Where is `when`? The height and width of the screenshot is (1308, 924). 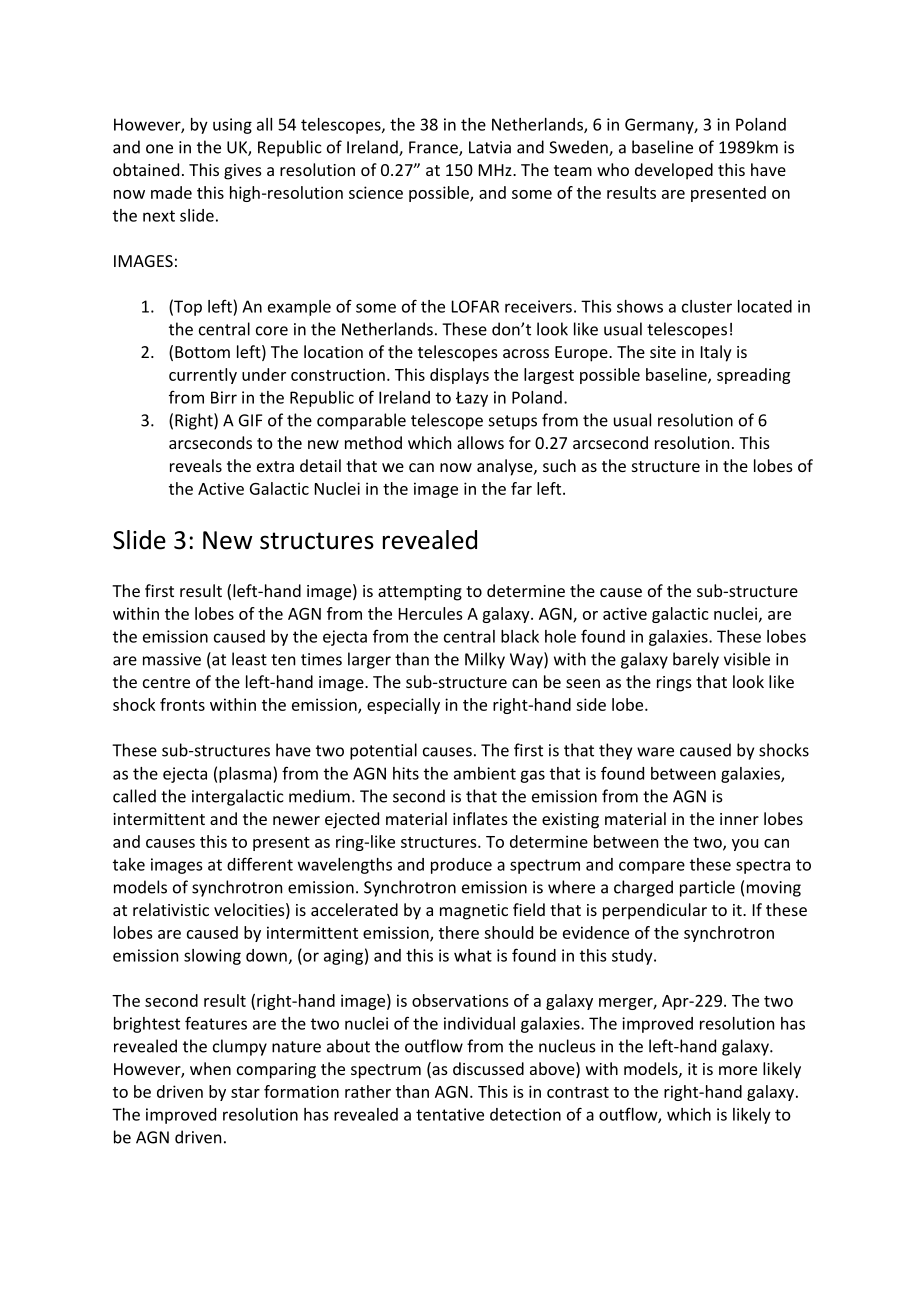
when is located at coordinates (210, 1068).
